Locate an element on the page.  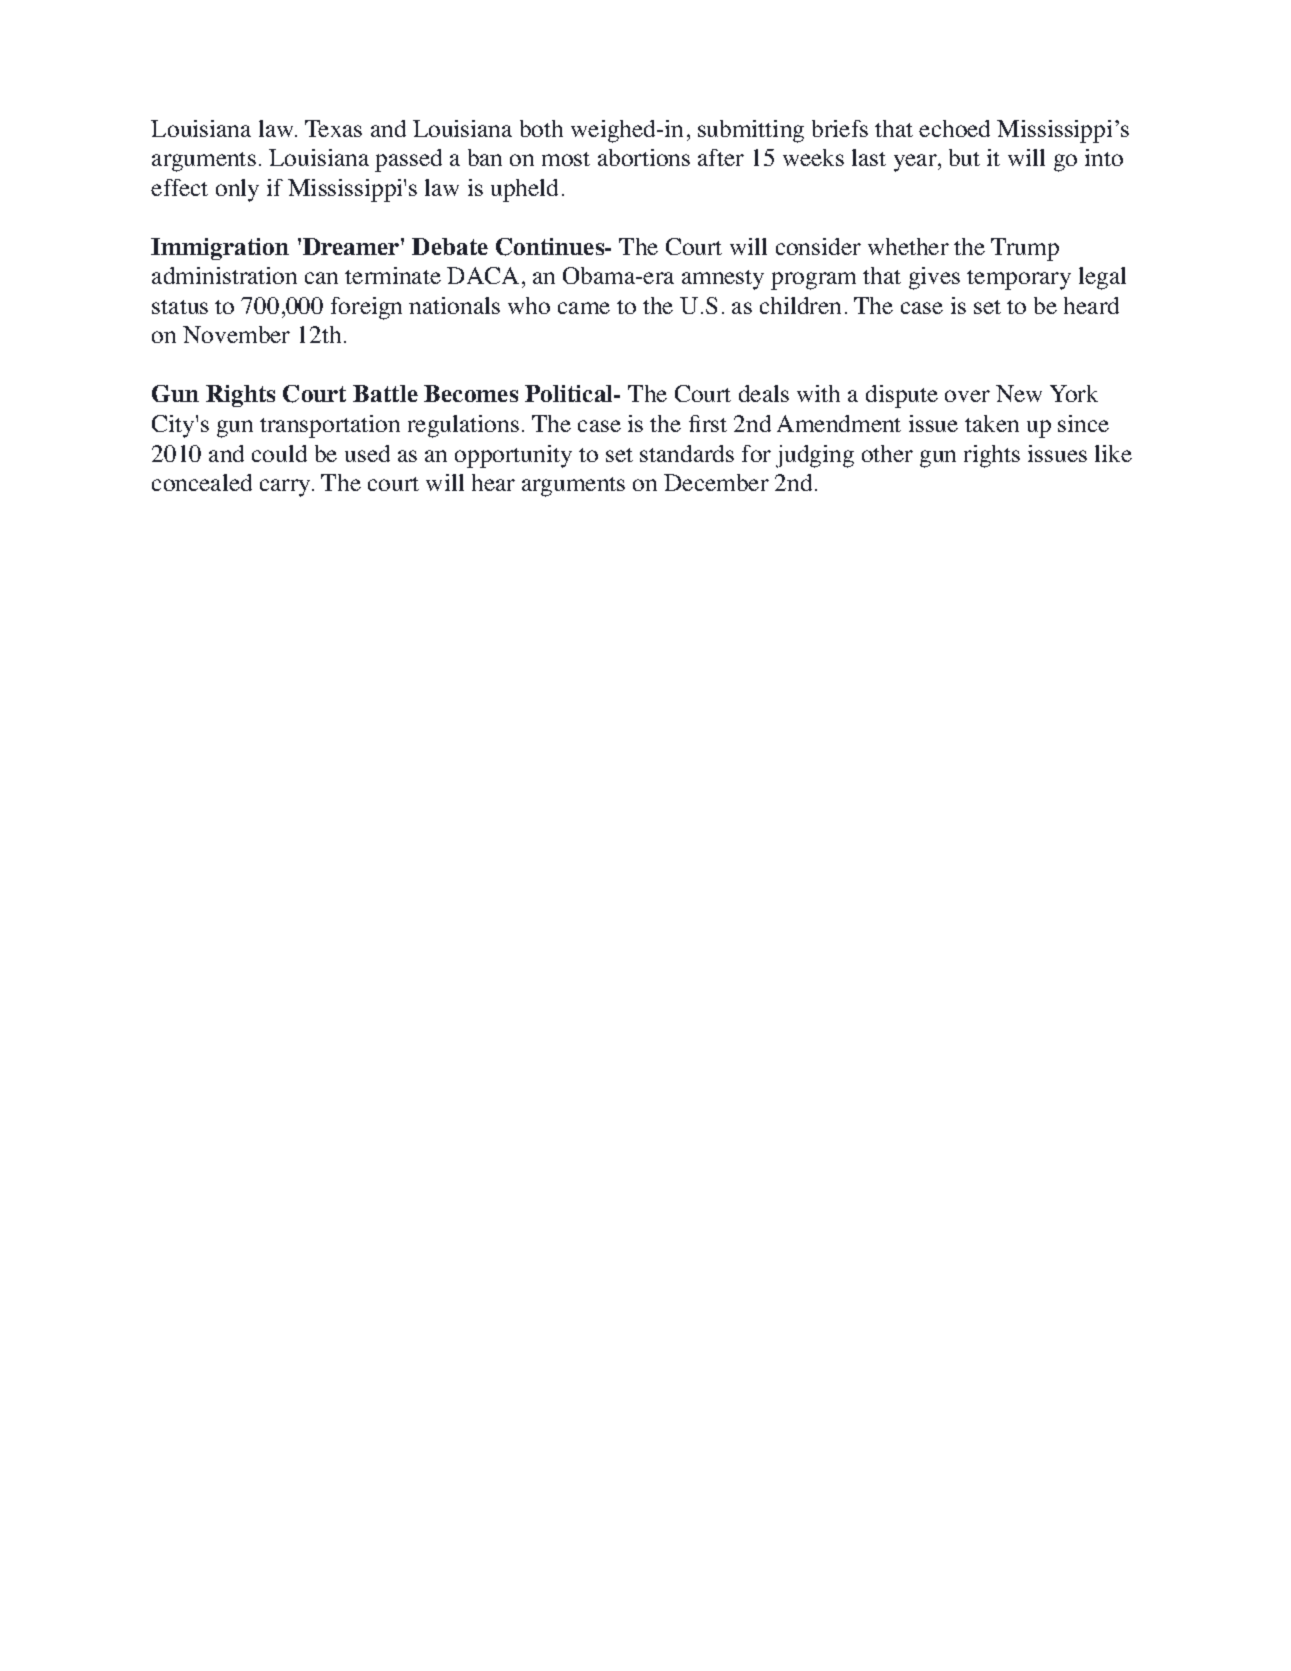
Texas is located at coordinates (333, 128).
